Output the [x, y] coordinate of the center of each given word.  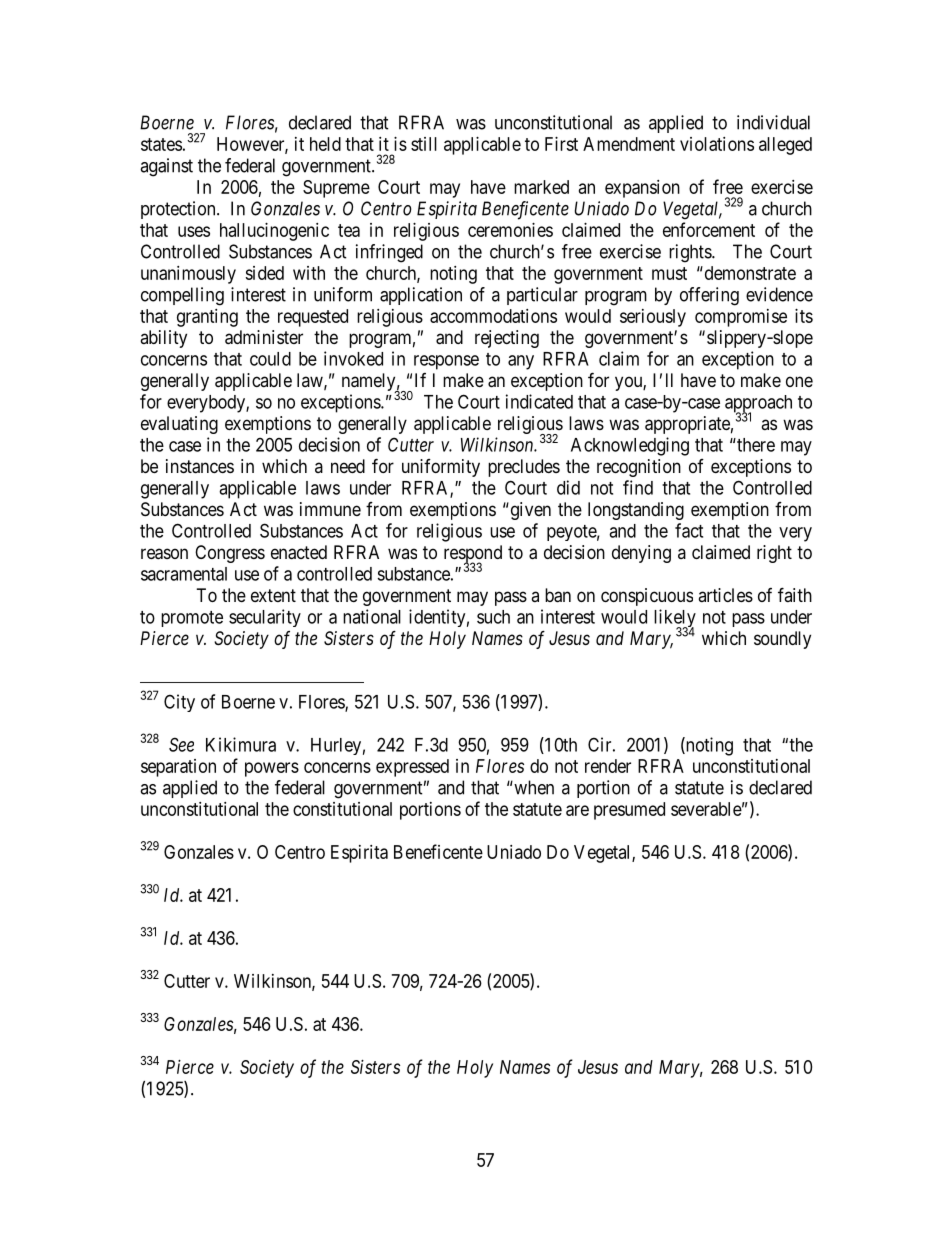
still [424, 144]
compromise [741, 318]
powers [272, 769]
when [533, 787]
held [325, 144]
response [446, 362]
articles [725, 595]
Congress [230, 554]
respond [473, 555]
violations [717, 144]
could [270, 359]
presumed [629, 811]
